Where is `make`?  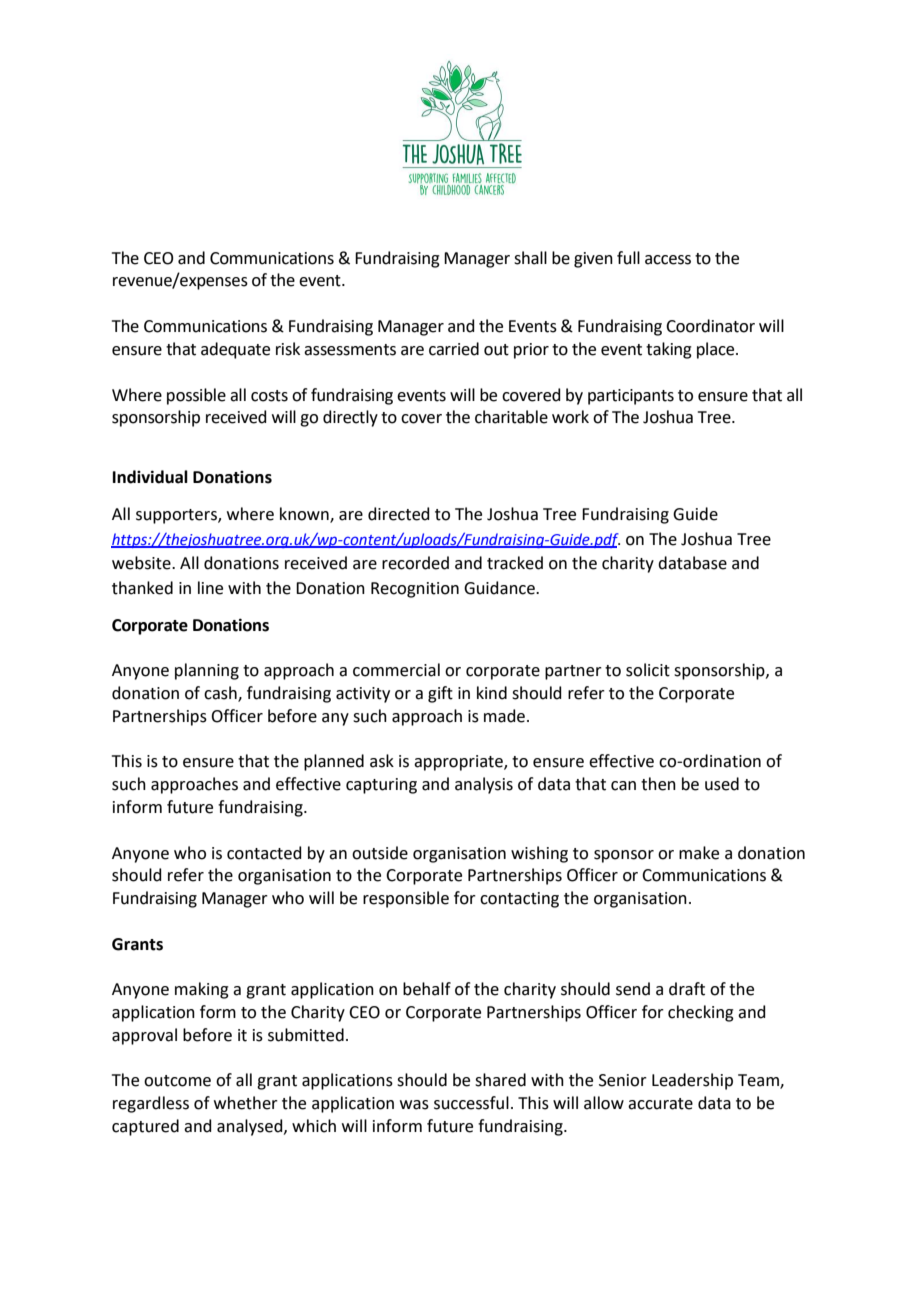
make is located at coordinates (699, 853).
